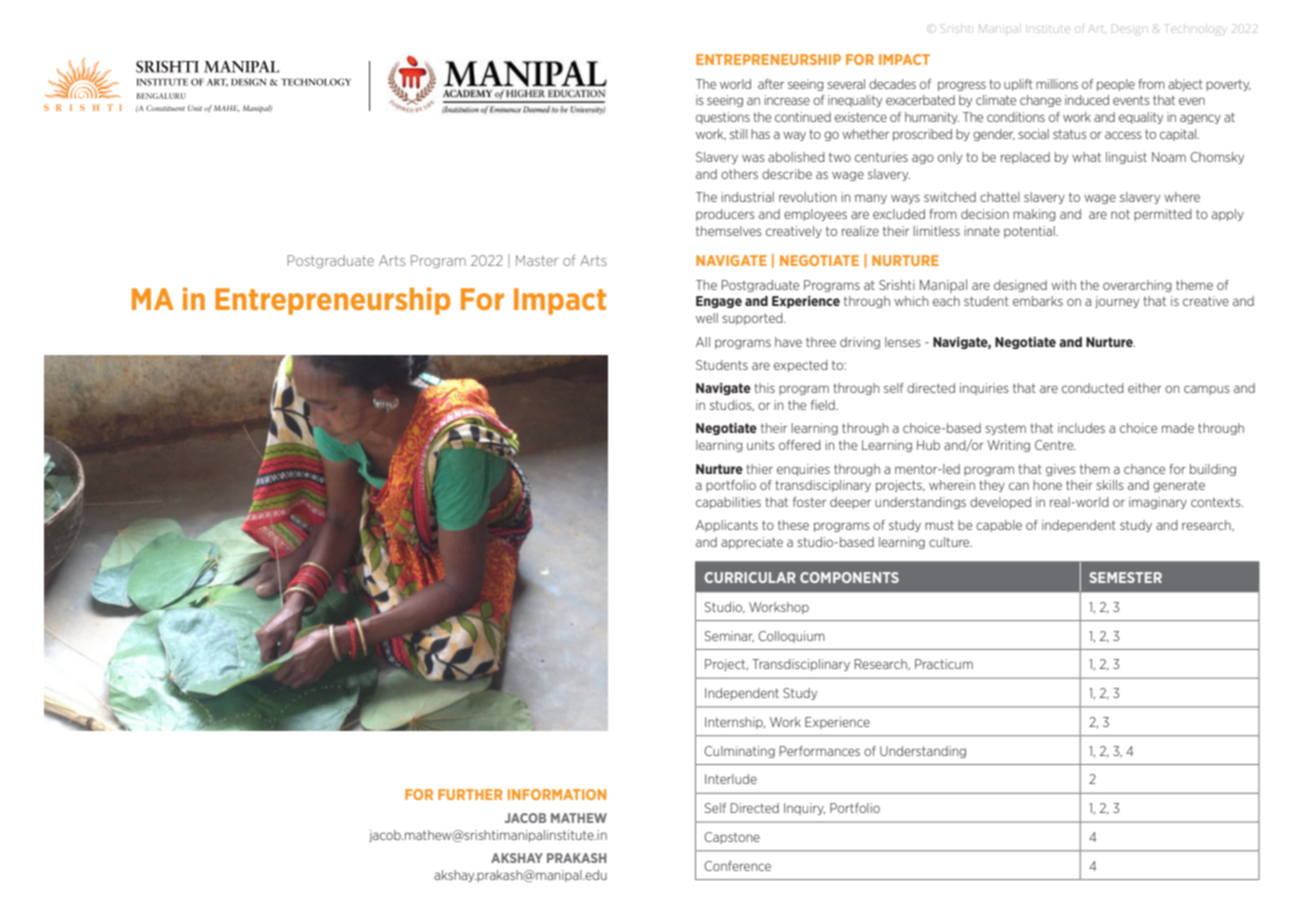 This document has width=1303, height=924. Describe the element at coordinates (804, 809) in the document. I see `Inquiry` at that location.
